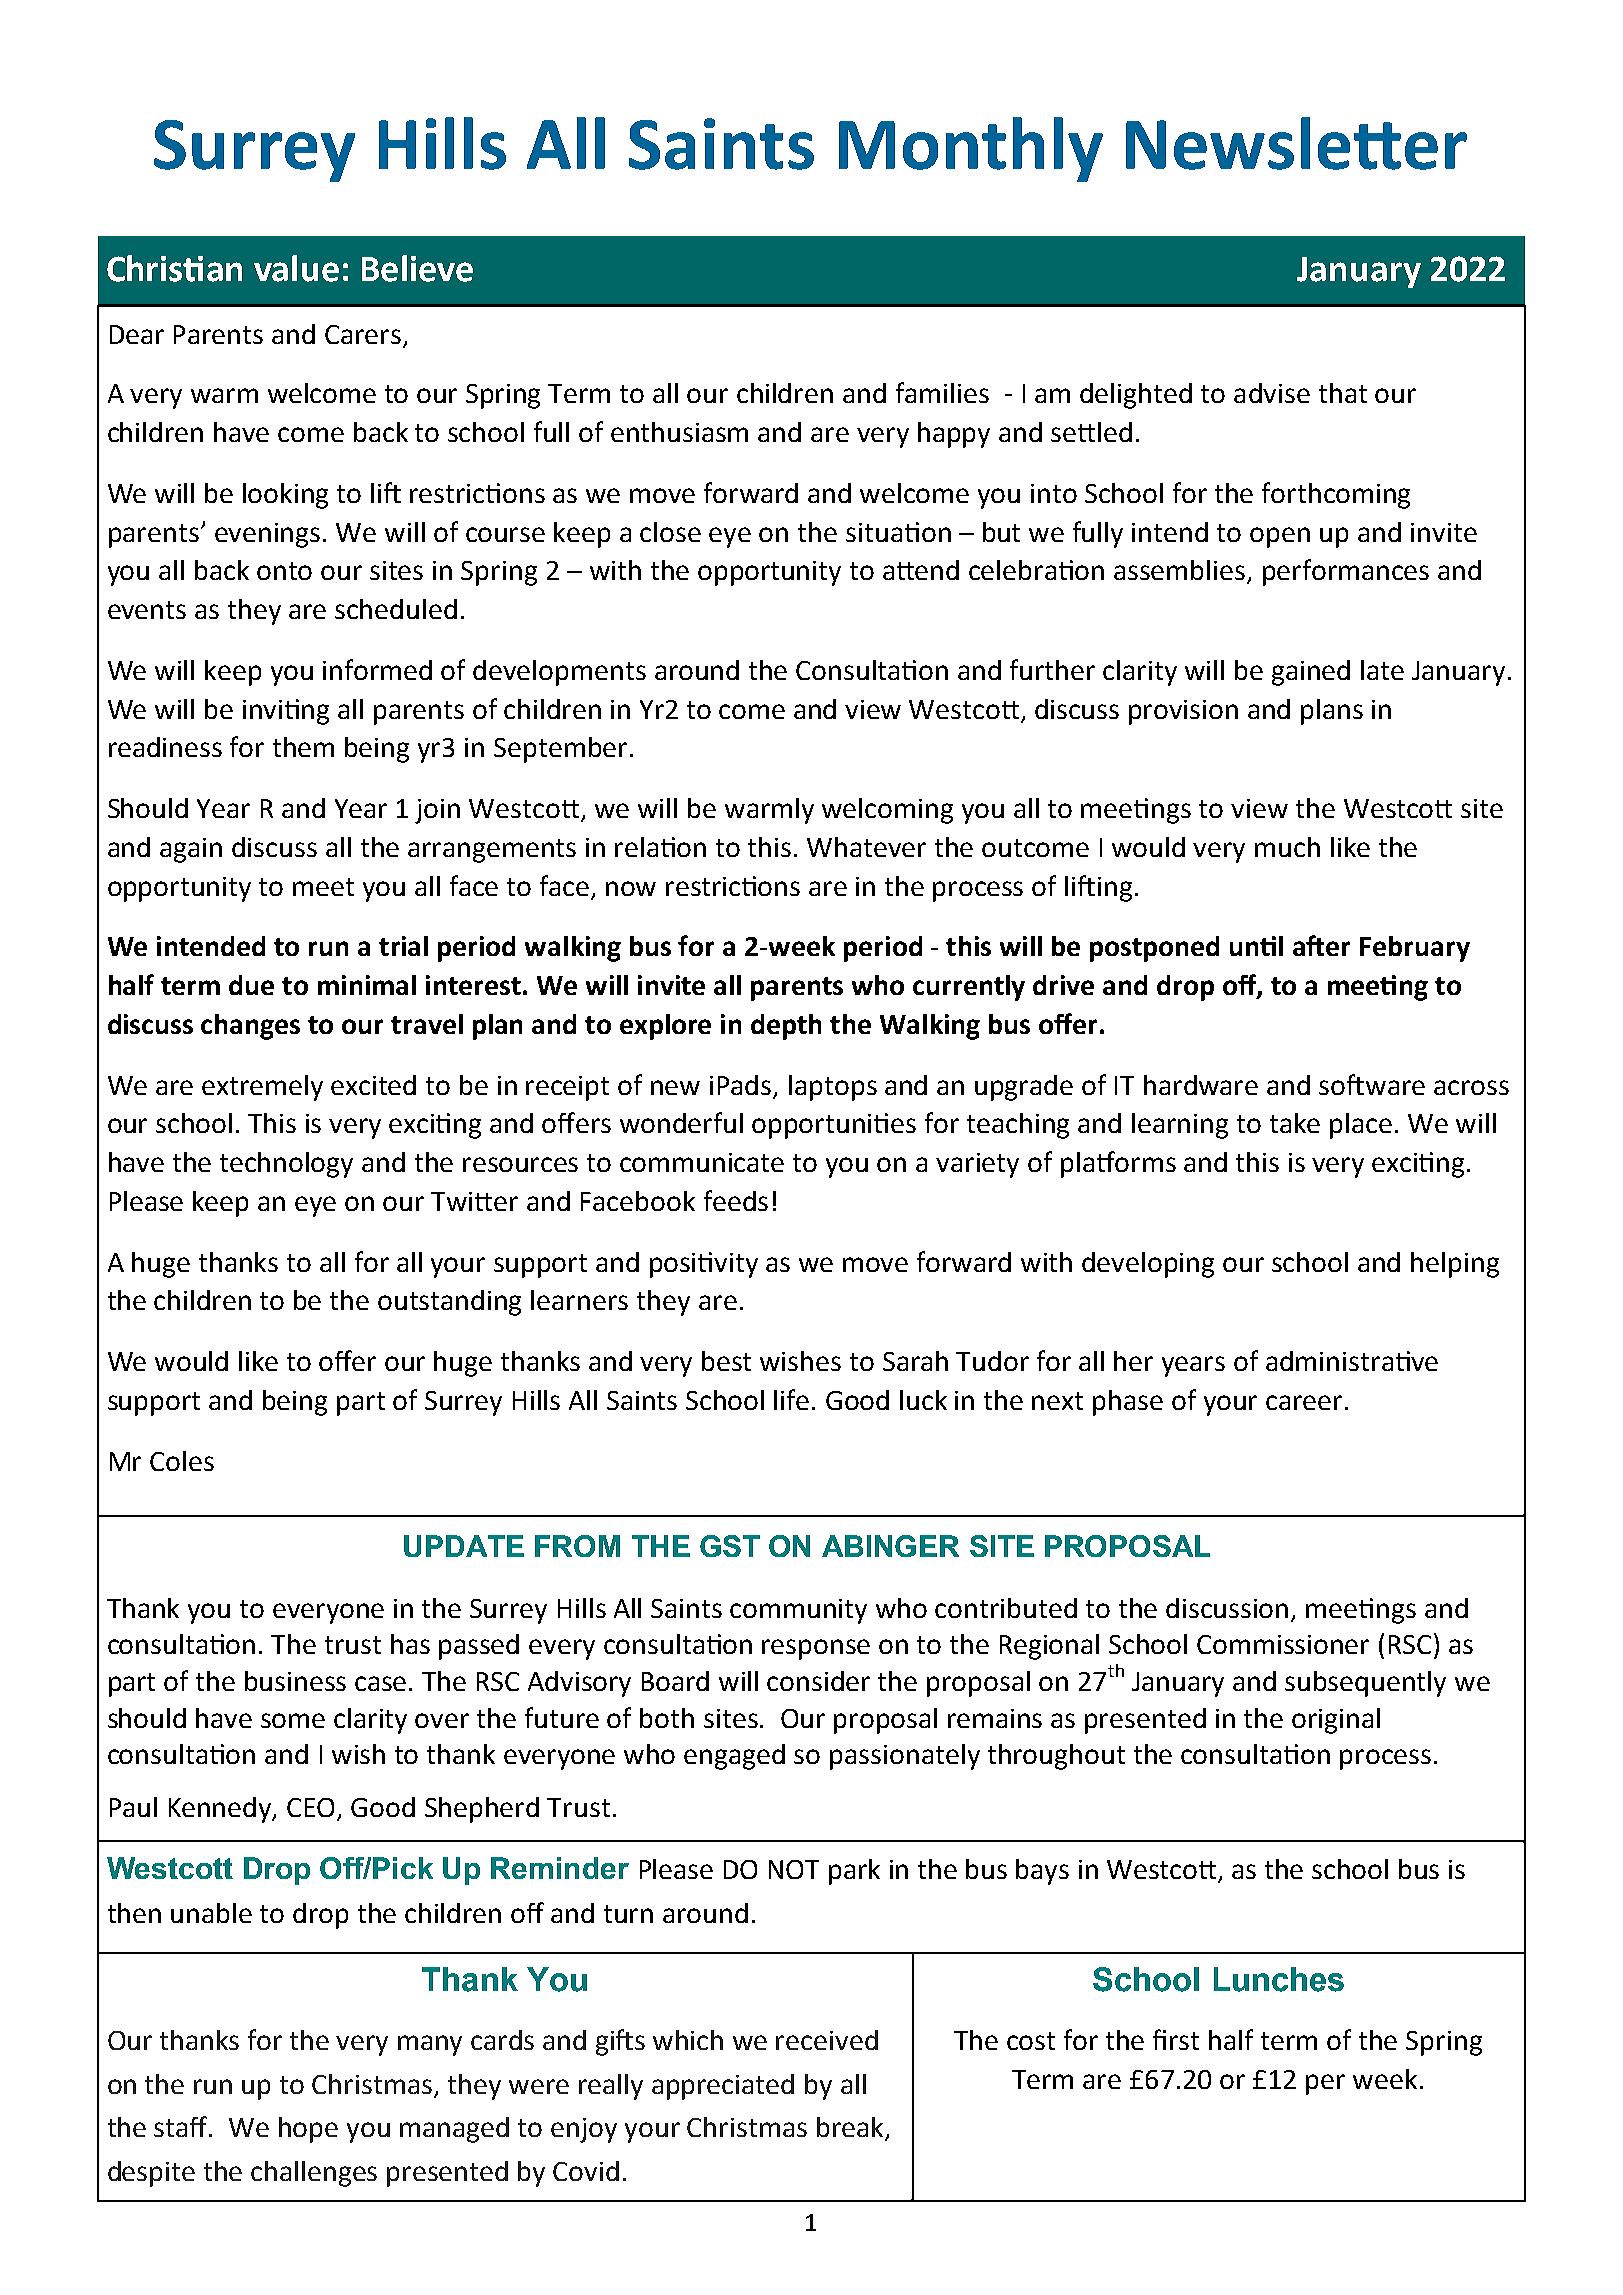 The image size is (1623, 2295). I want to click on original, so click(1336, 1721).
